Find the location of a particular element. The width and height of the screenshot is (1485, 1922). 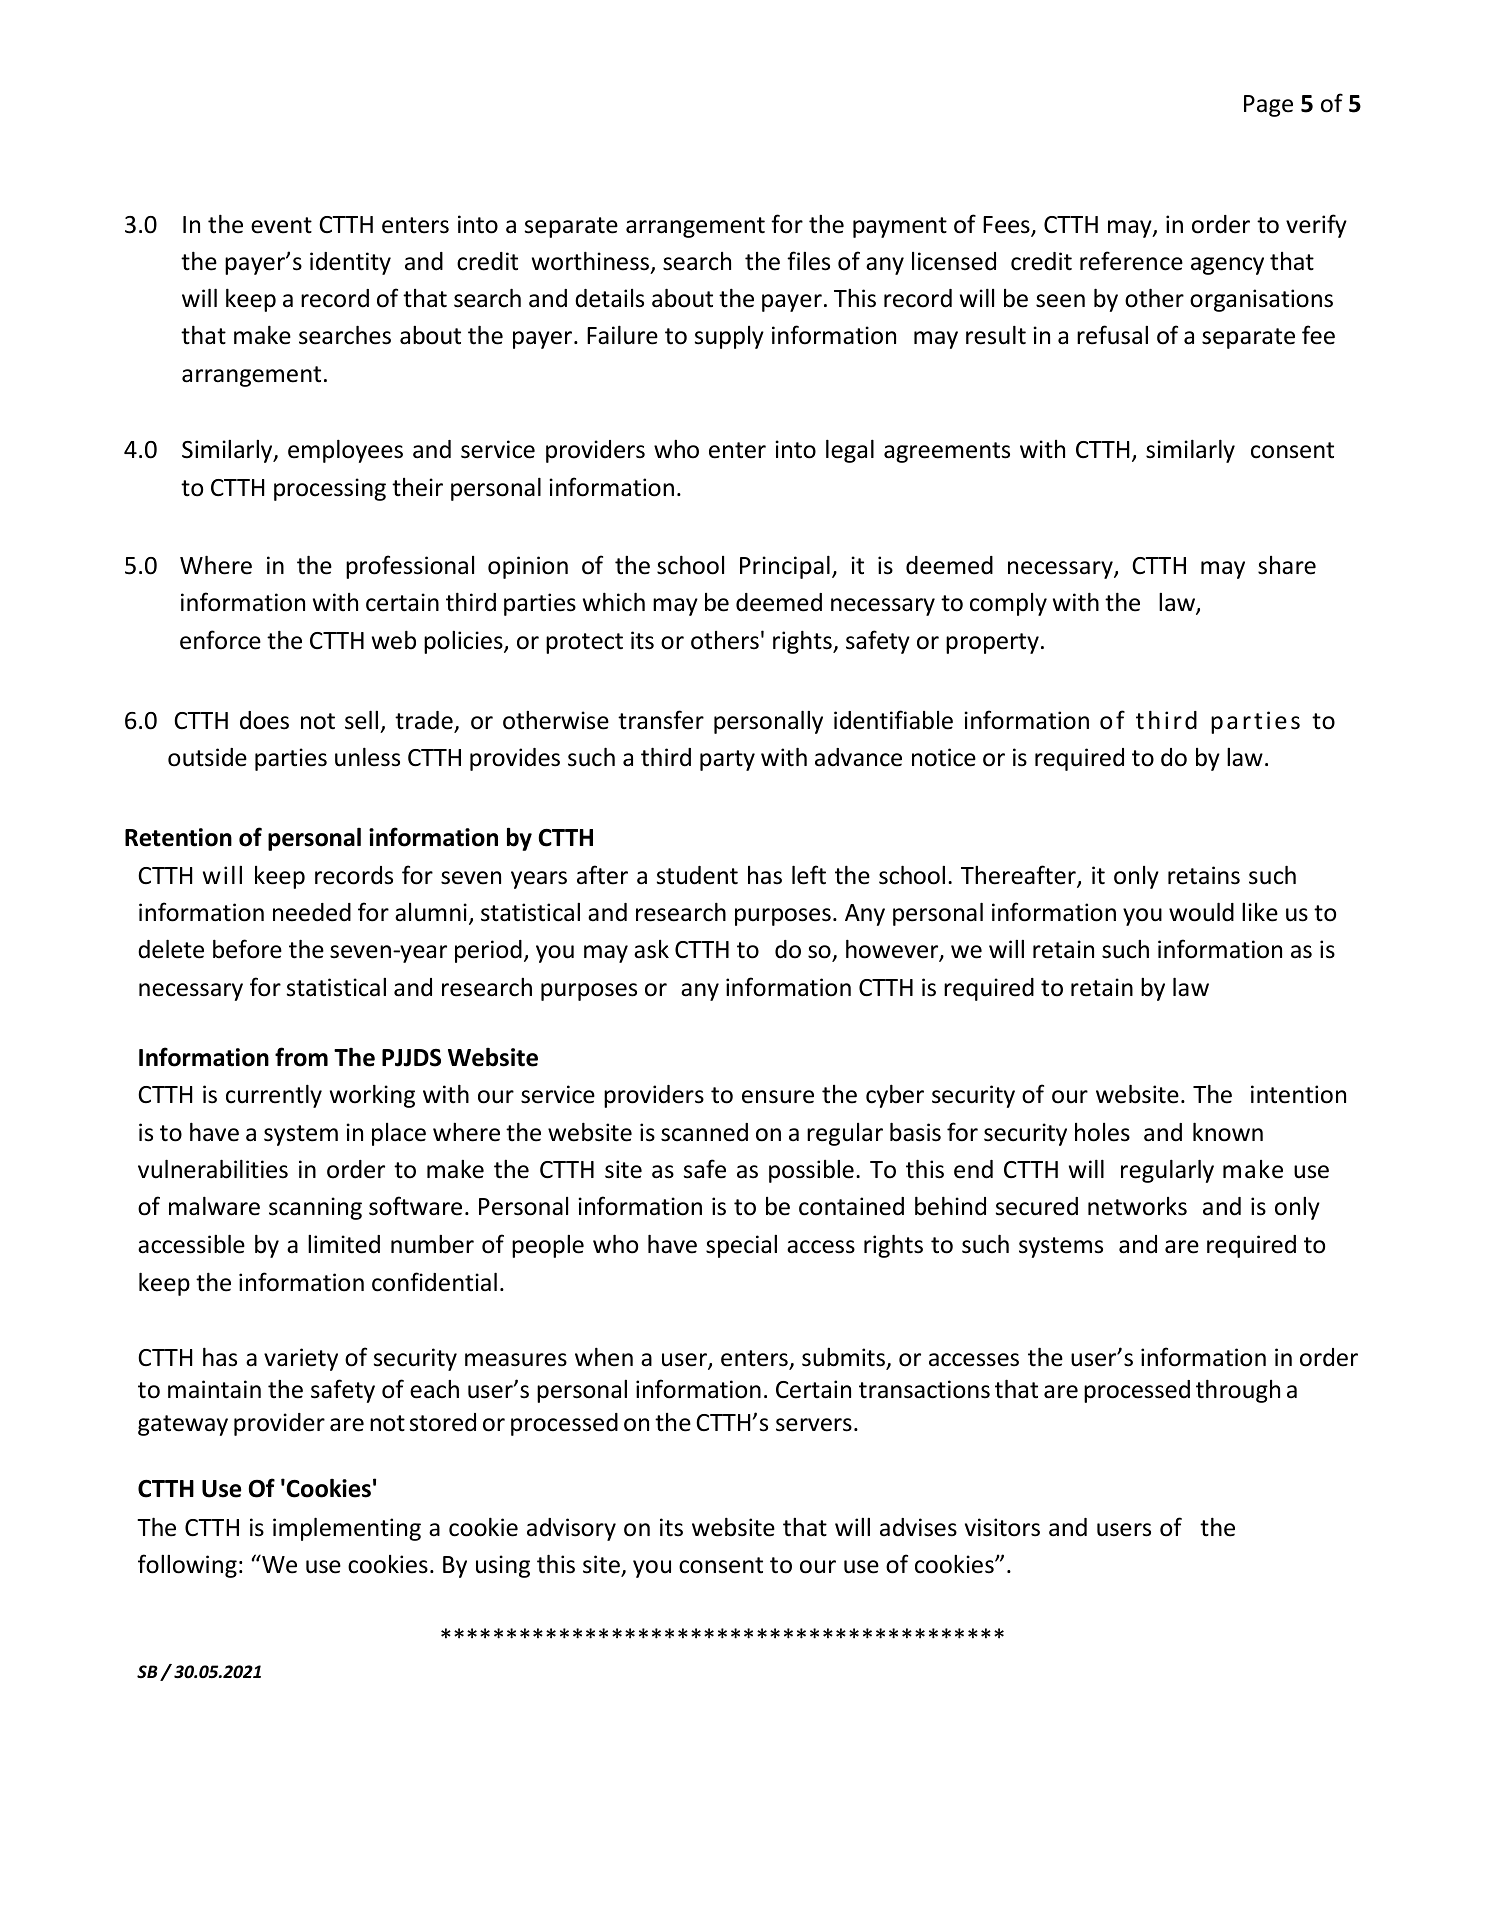

student is located at coordinates (697, 875).
